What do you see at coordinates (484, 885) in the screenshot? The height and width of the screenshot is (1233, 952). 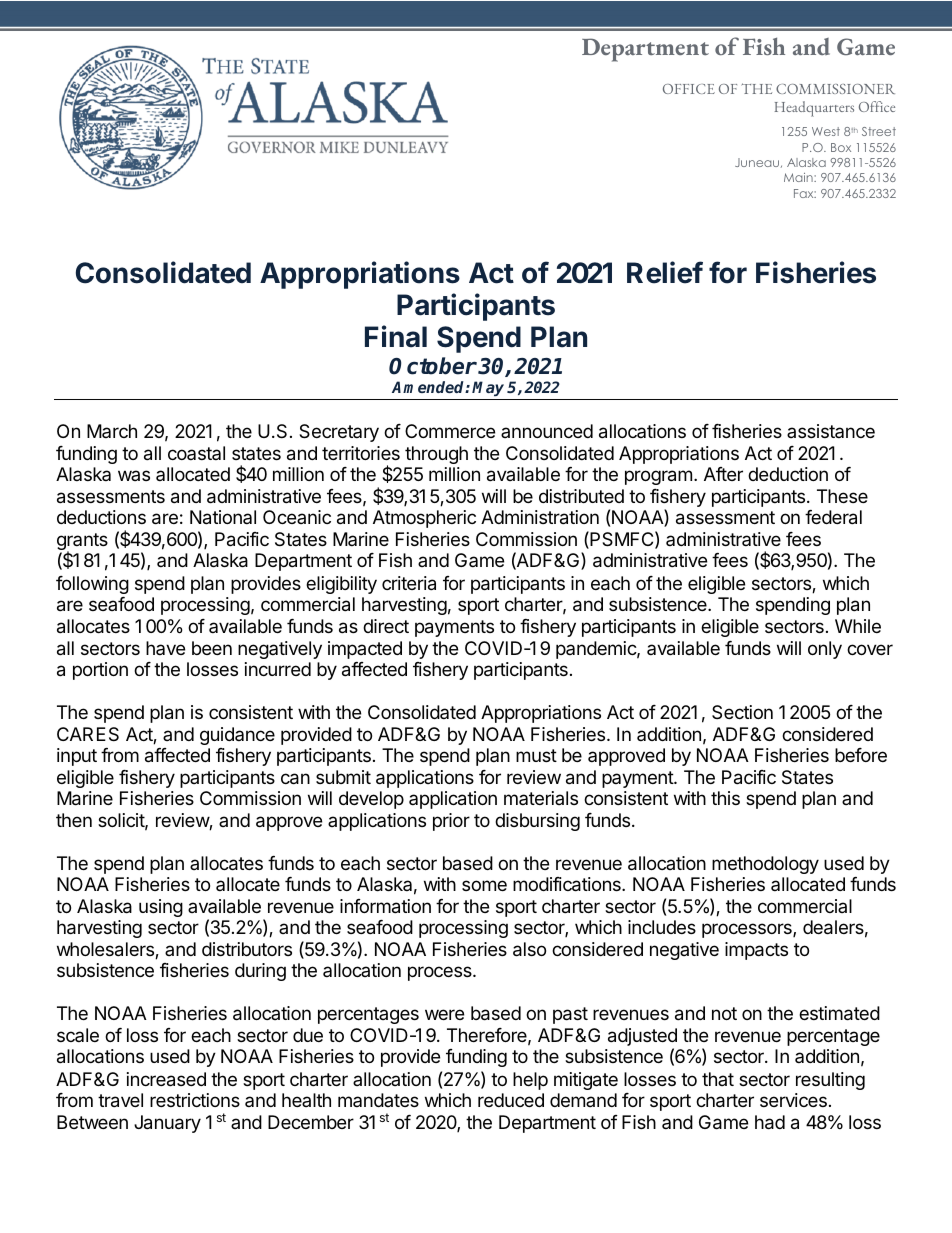 I see `some` at bounding box center [484, 885].
